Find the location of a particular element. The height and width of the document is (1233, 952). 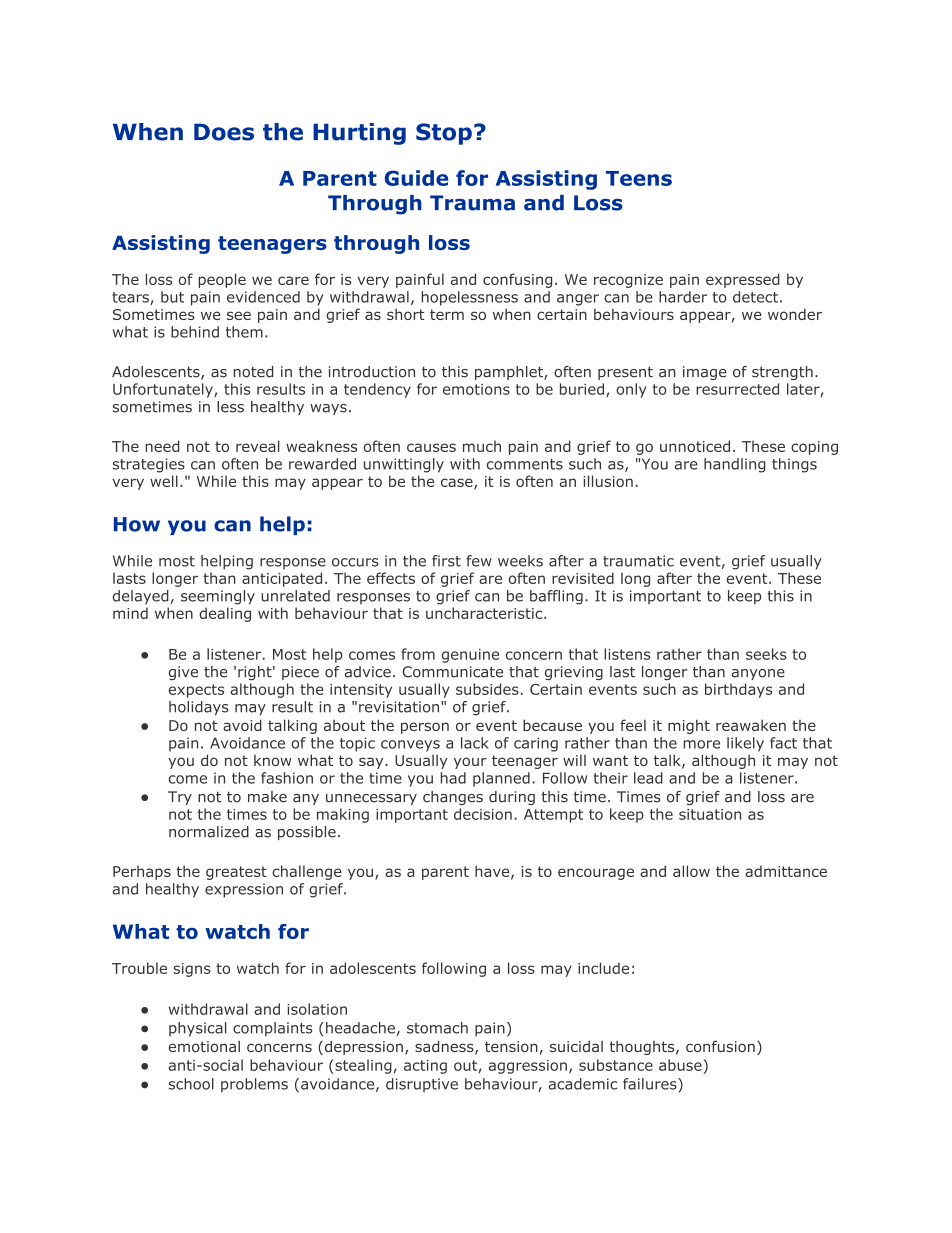

uncharacteristic is located at coordinates (485, 613).
